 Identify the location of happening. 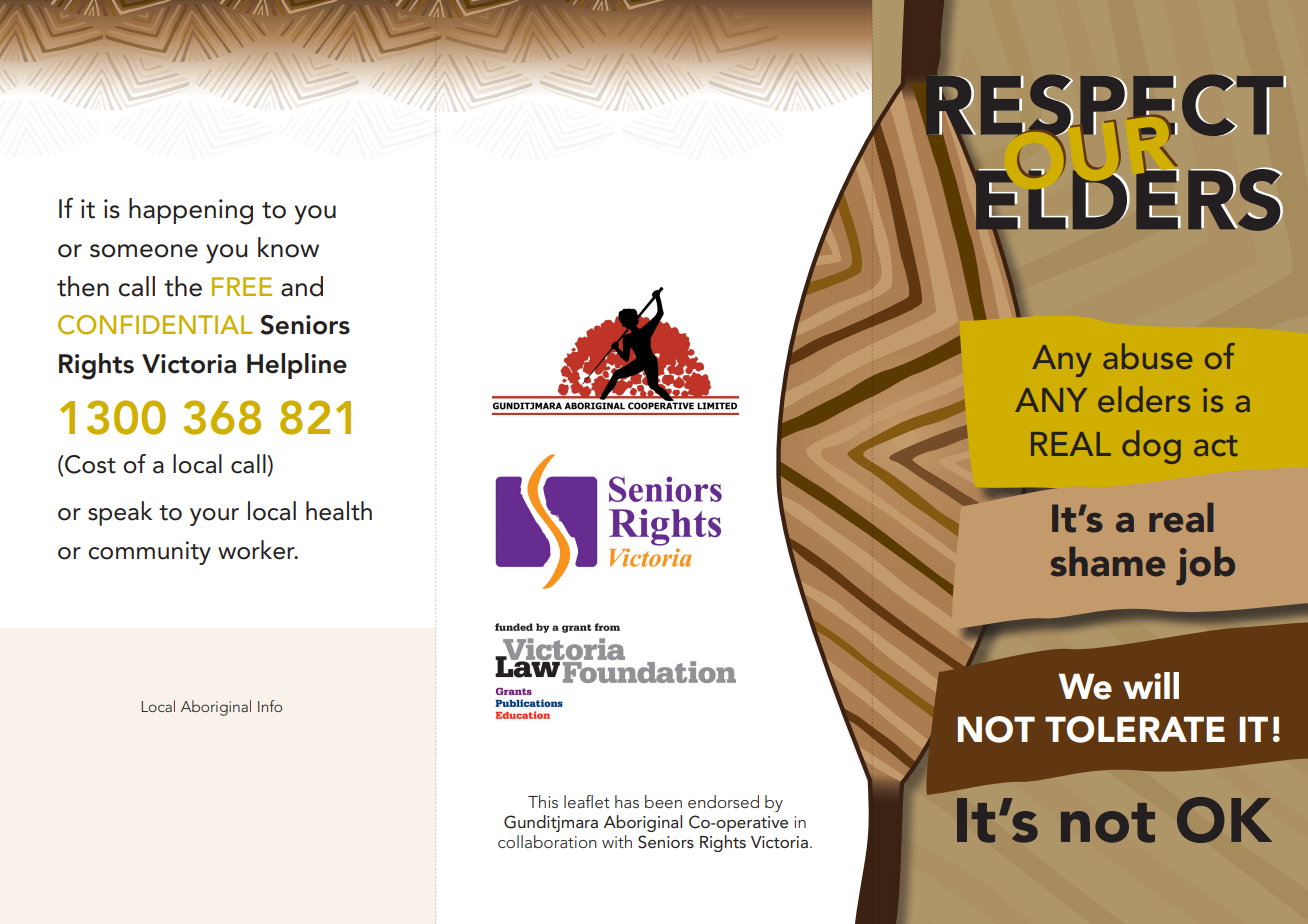
(191, 211).
